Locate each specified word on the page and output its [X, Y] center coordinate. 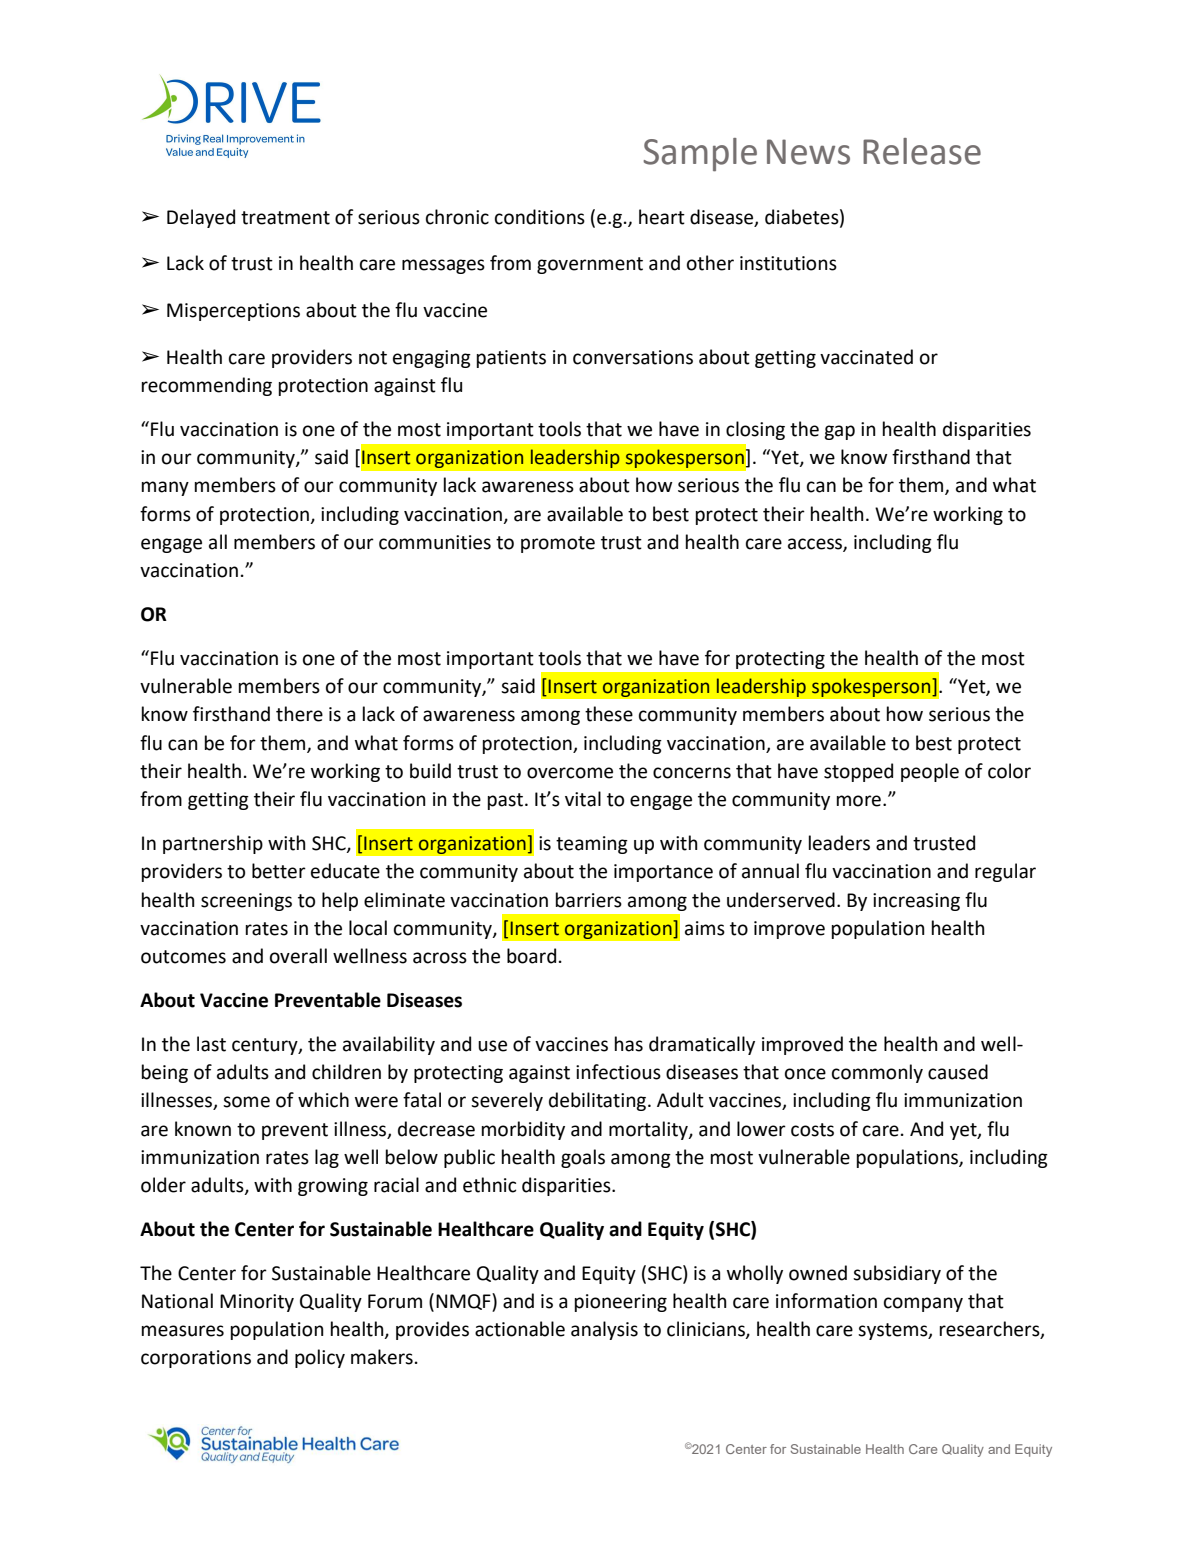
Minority [257, 1303]
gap [839, 432]
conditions [540, 217]
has [629, 1044]
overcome [570, 773]
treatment [285, 218]
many [165, 488]
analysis [604, 1330]
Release [922, 151]
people [930, 772]
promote [558, 544]
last [211, 1044]
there [299, 714]
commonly [877, 1073]
